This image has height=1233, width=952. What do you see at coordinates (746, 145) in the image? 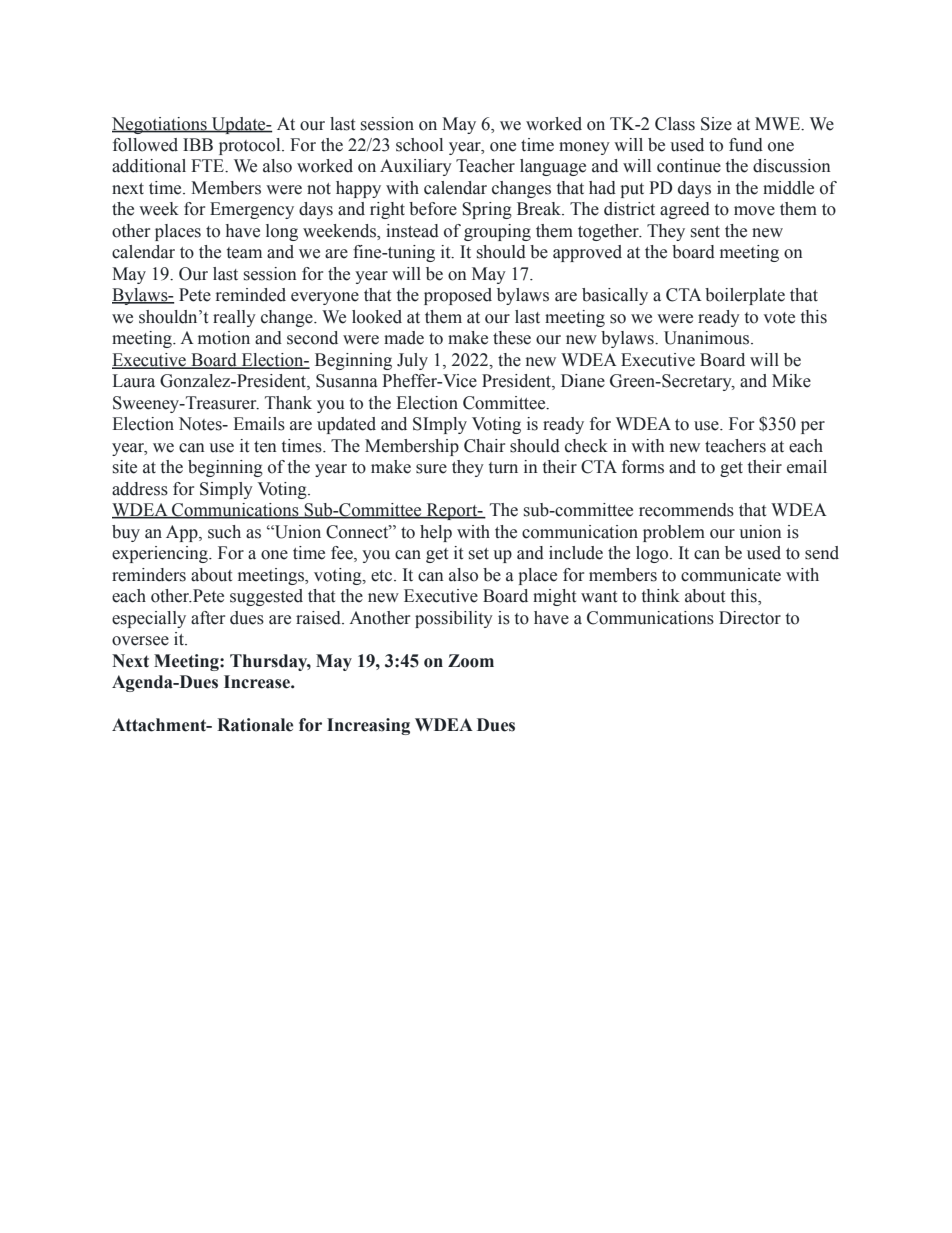
I see `fund` at bounding box center [746, 145].
